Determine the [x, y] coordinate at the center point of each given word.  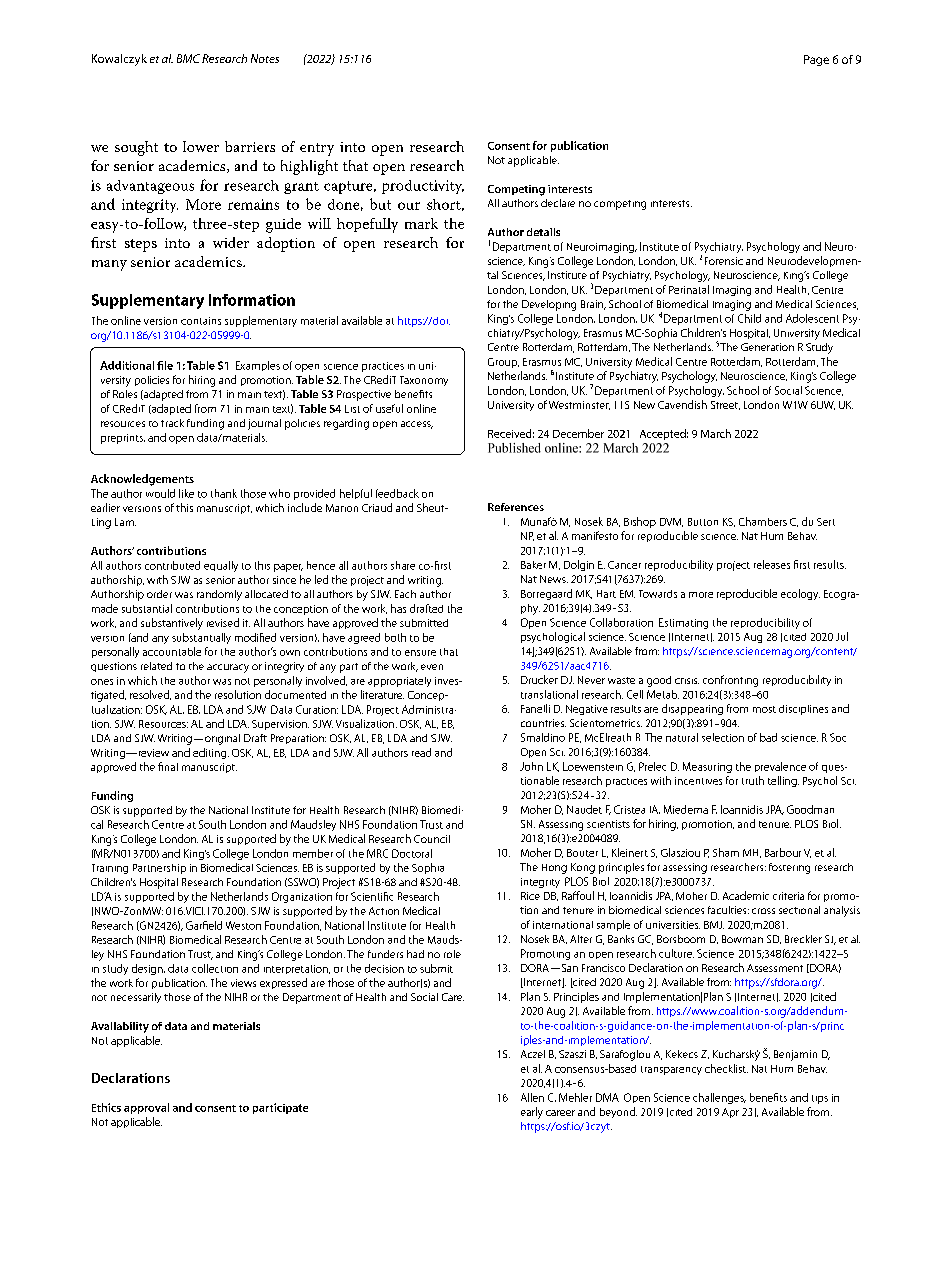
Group [503, 363]
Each [405, 594]
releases [772, 564]
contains [201, 321]
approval [146, 1108]
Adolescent [812, 318]
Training [110, 869]
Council [432, 839]
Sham [726, 852]
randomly [219, 595]
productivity [423, 187]
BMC [188, 58]
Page [816, 60]
